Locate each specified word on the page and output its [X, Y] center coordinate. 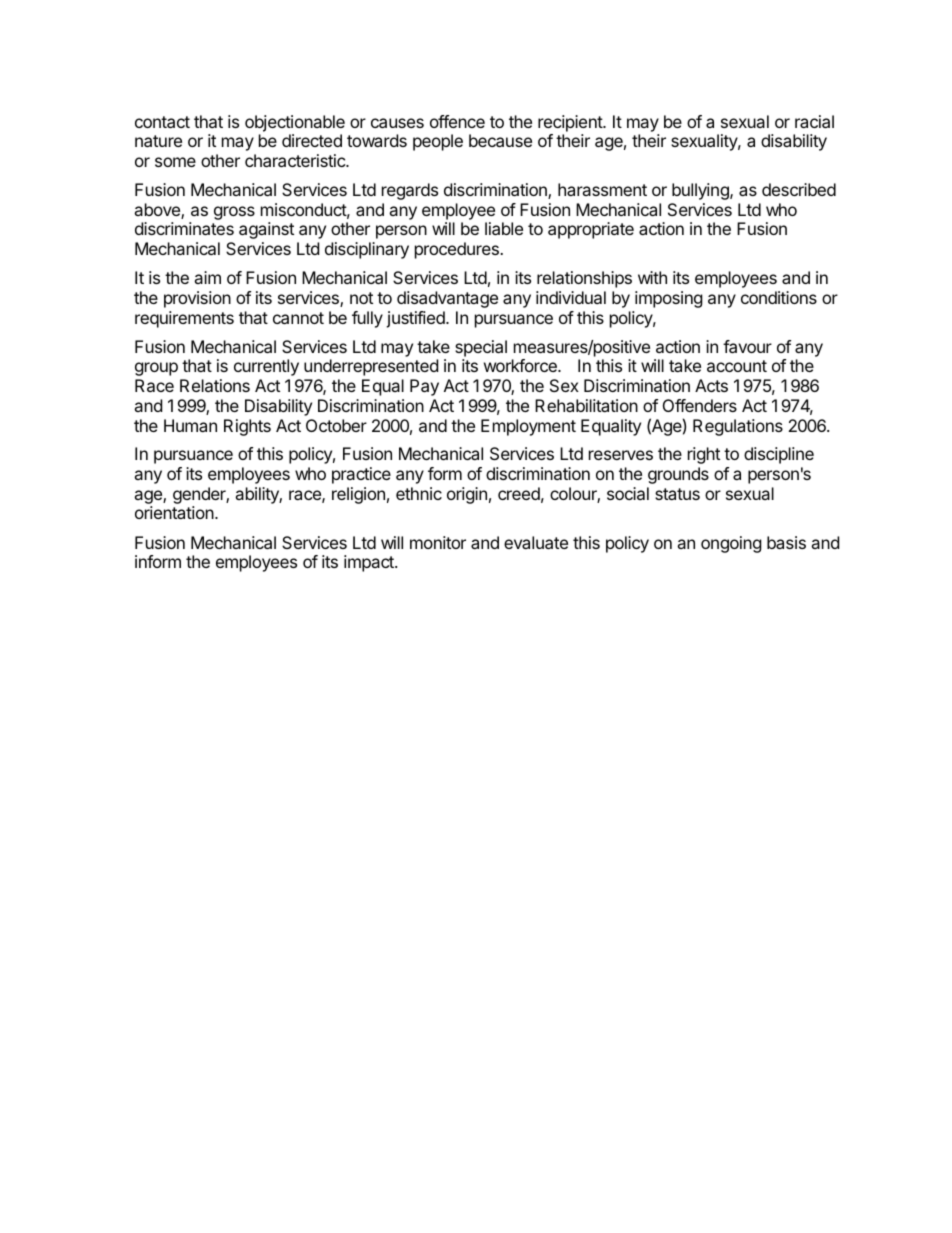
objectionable [295, 123]
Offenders [700, 405]
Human [190, 425]
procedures [458, 250]
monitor [438, 542]
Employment [528, 427]
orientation [175, 512]
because [500, 140]
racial [814, 121]
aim [207, 277]
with [652, 277]
